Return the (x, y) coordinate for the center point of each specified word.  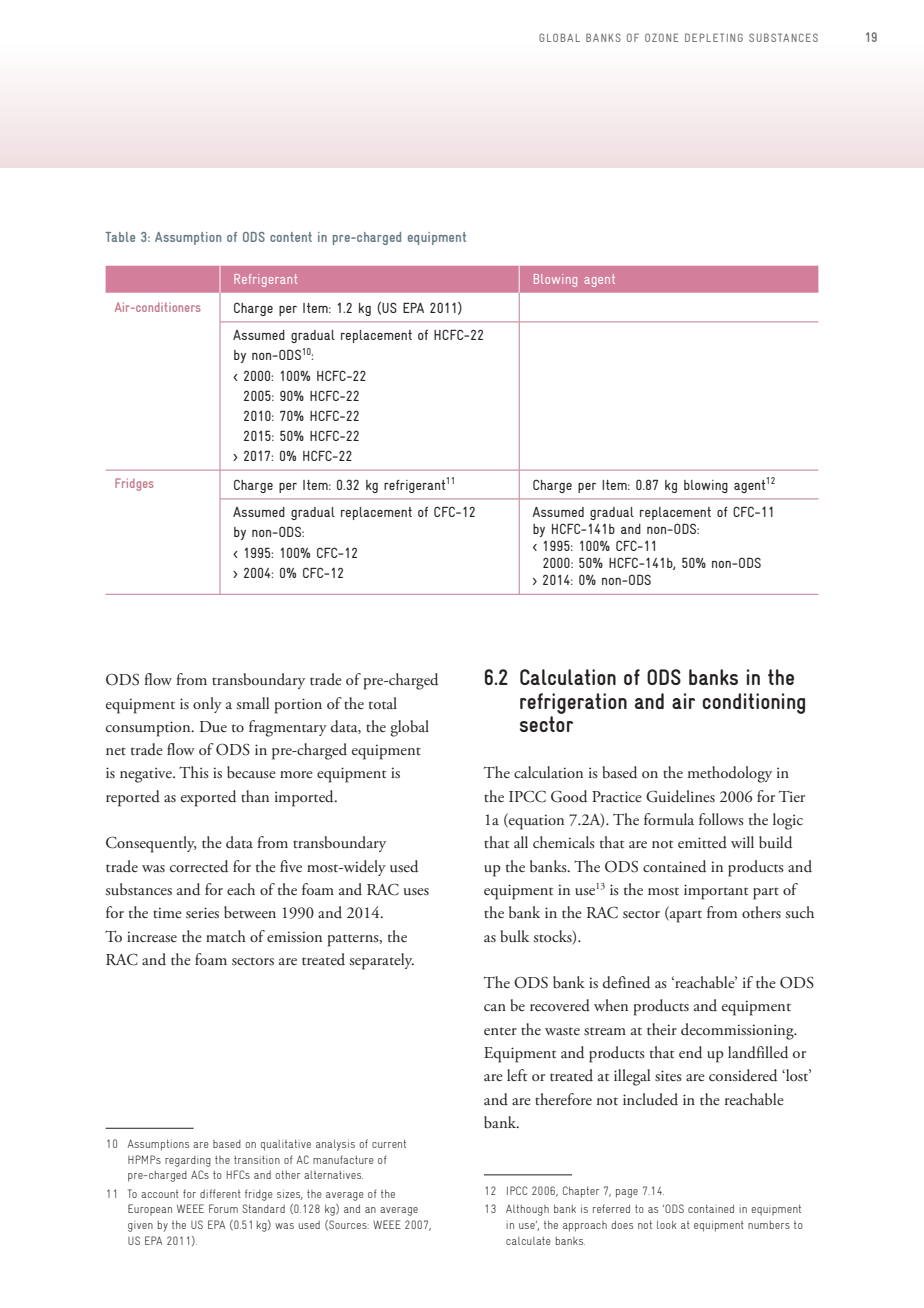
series (202, 913)
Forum (223, 1208)
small (252, 703)
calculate (528, 1241)
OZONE (662, 37)
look (666, 1225)
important (716, 892)
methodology (730, 774)
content (291, 237)
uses (416, 891)
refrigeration (573, 703)
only (207, 705)
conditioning (753, 703)
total (383, 703)
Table (120, 237)
